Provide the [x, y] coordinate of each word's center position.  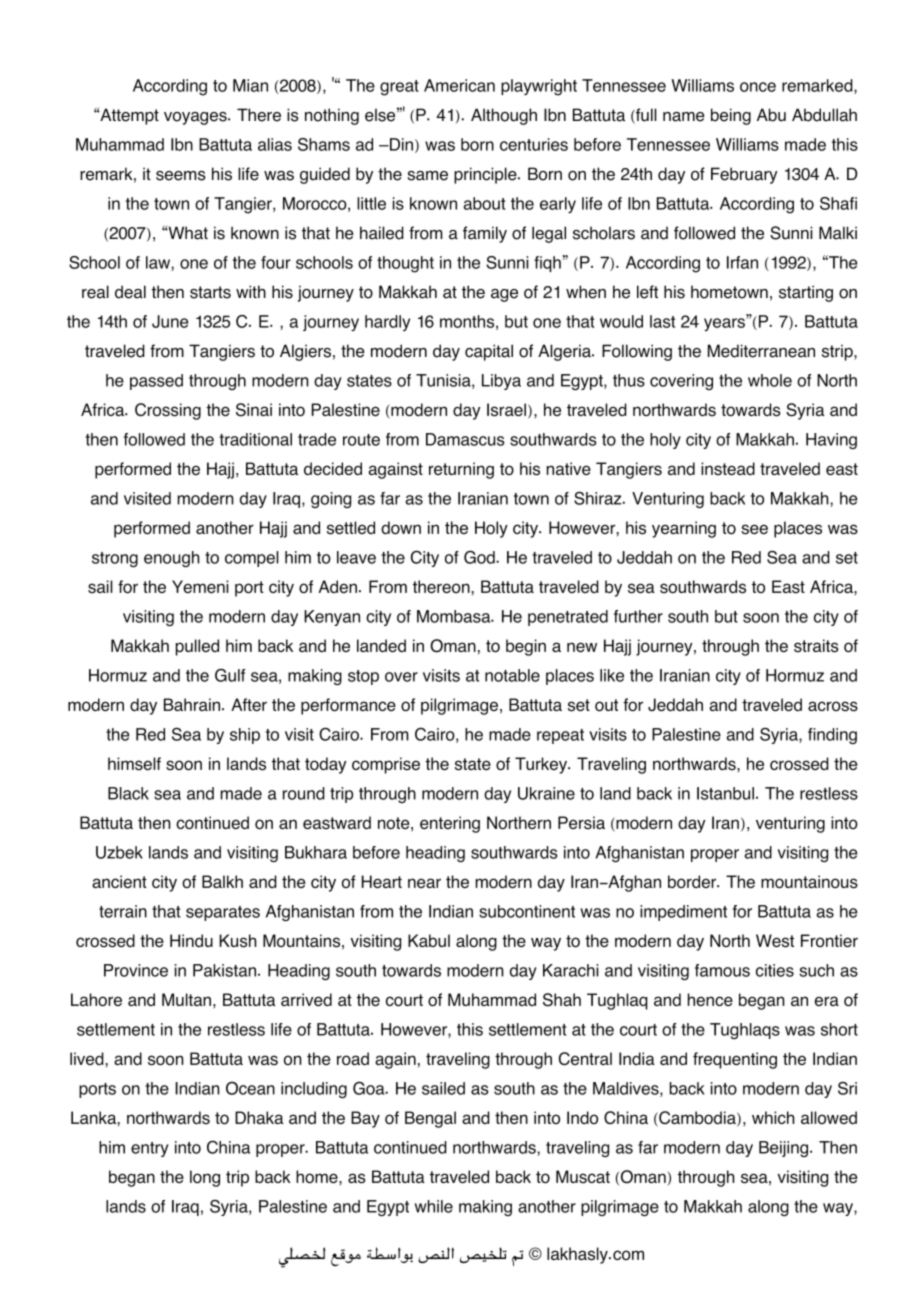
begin [526, 647]
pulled [197, 647]
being [731, 116]
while [434, 1206]
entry [150, 1149]
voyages [196, 118]
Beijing [783, 1149]
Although [504, 116]
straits [816, 646]
